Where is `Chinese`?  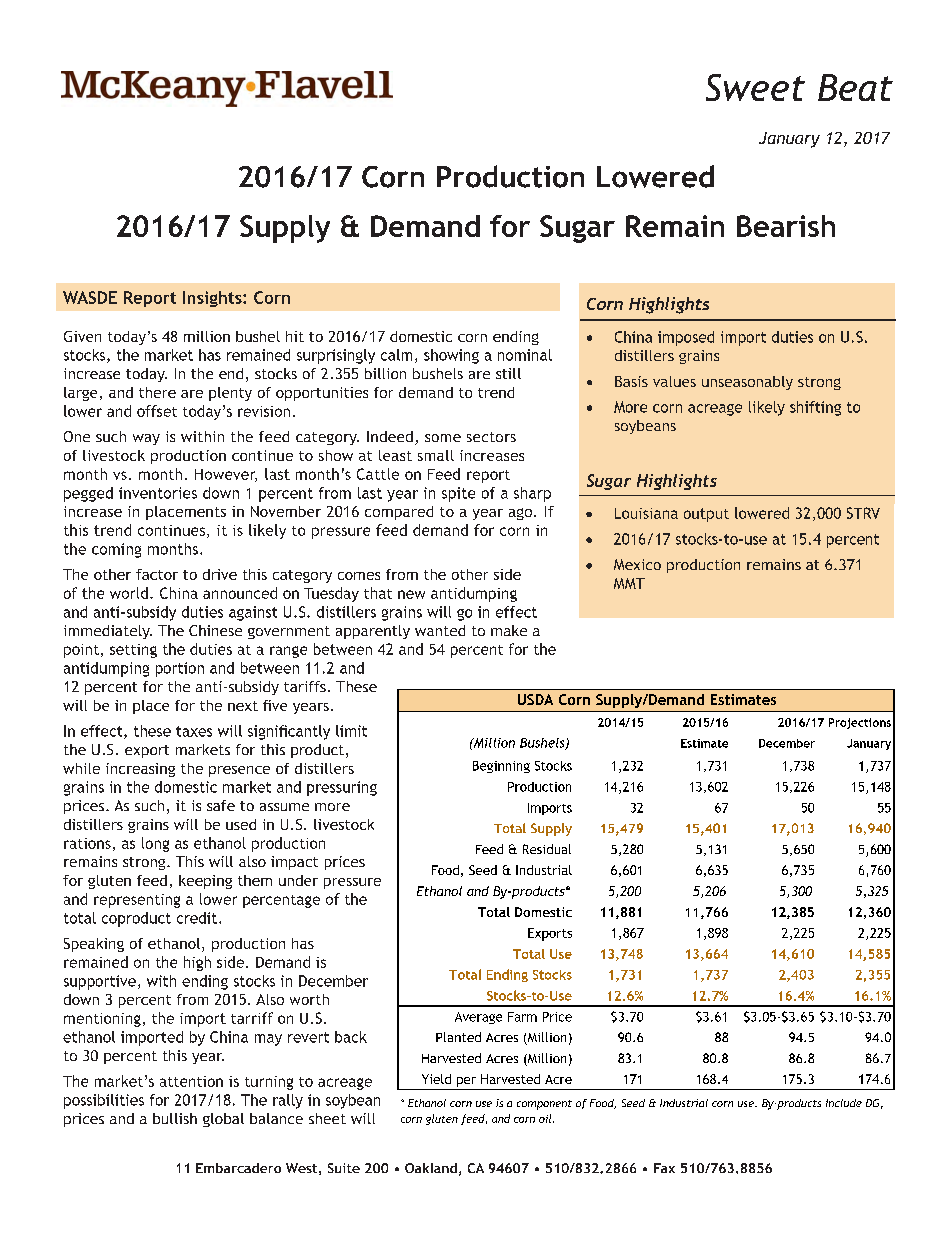 Chinese is located at coordinates (215, 630).
